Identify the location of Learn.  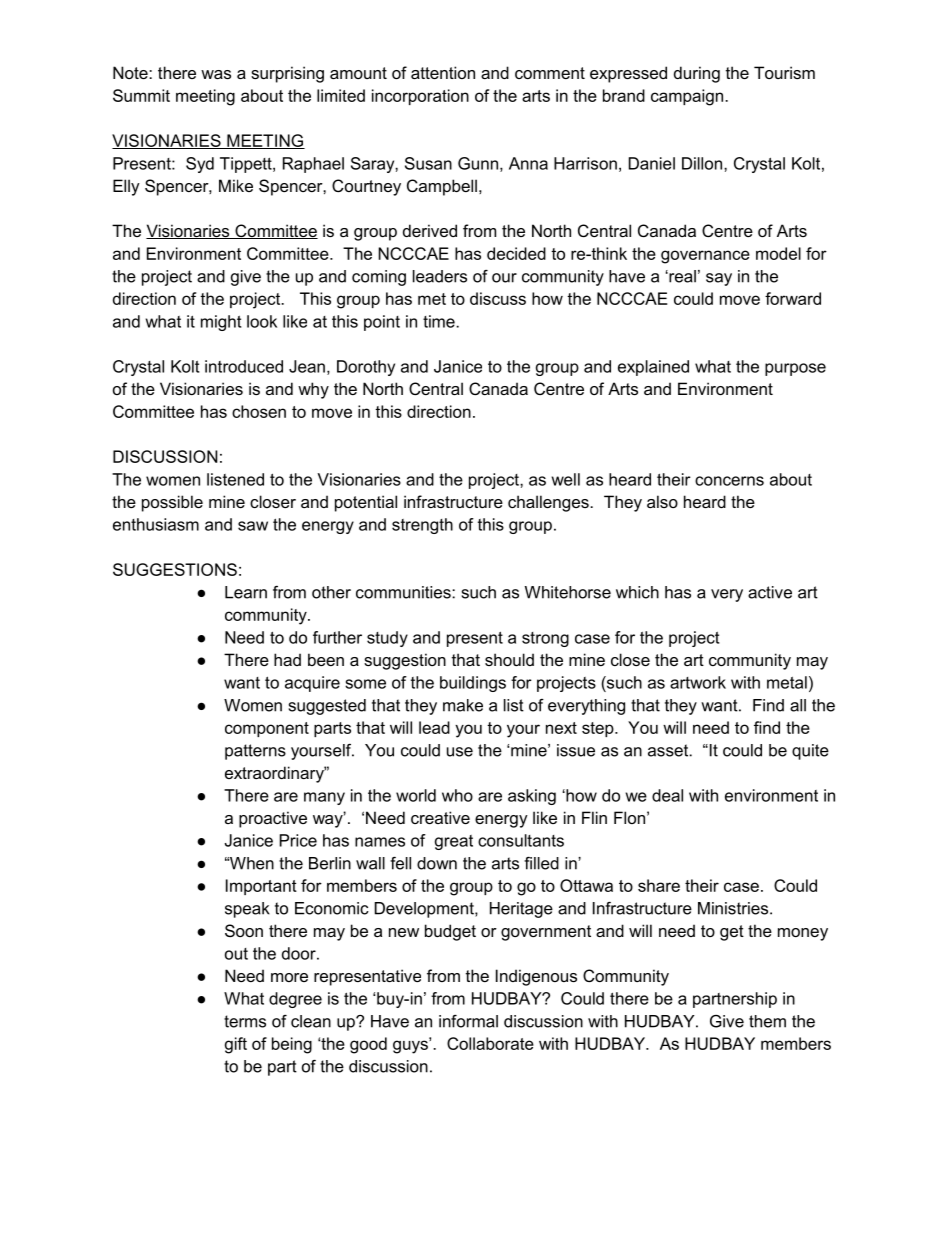
(246, 592).
